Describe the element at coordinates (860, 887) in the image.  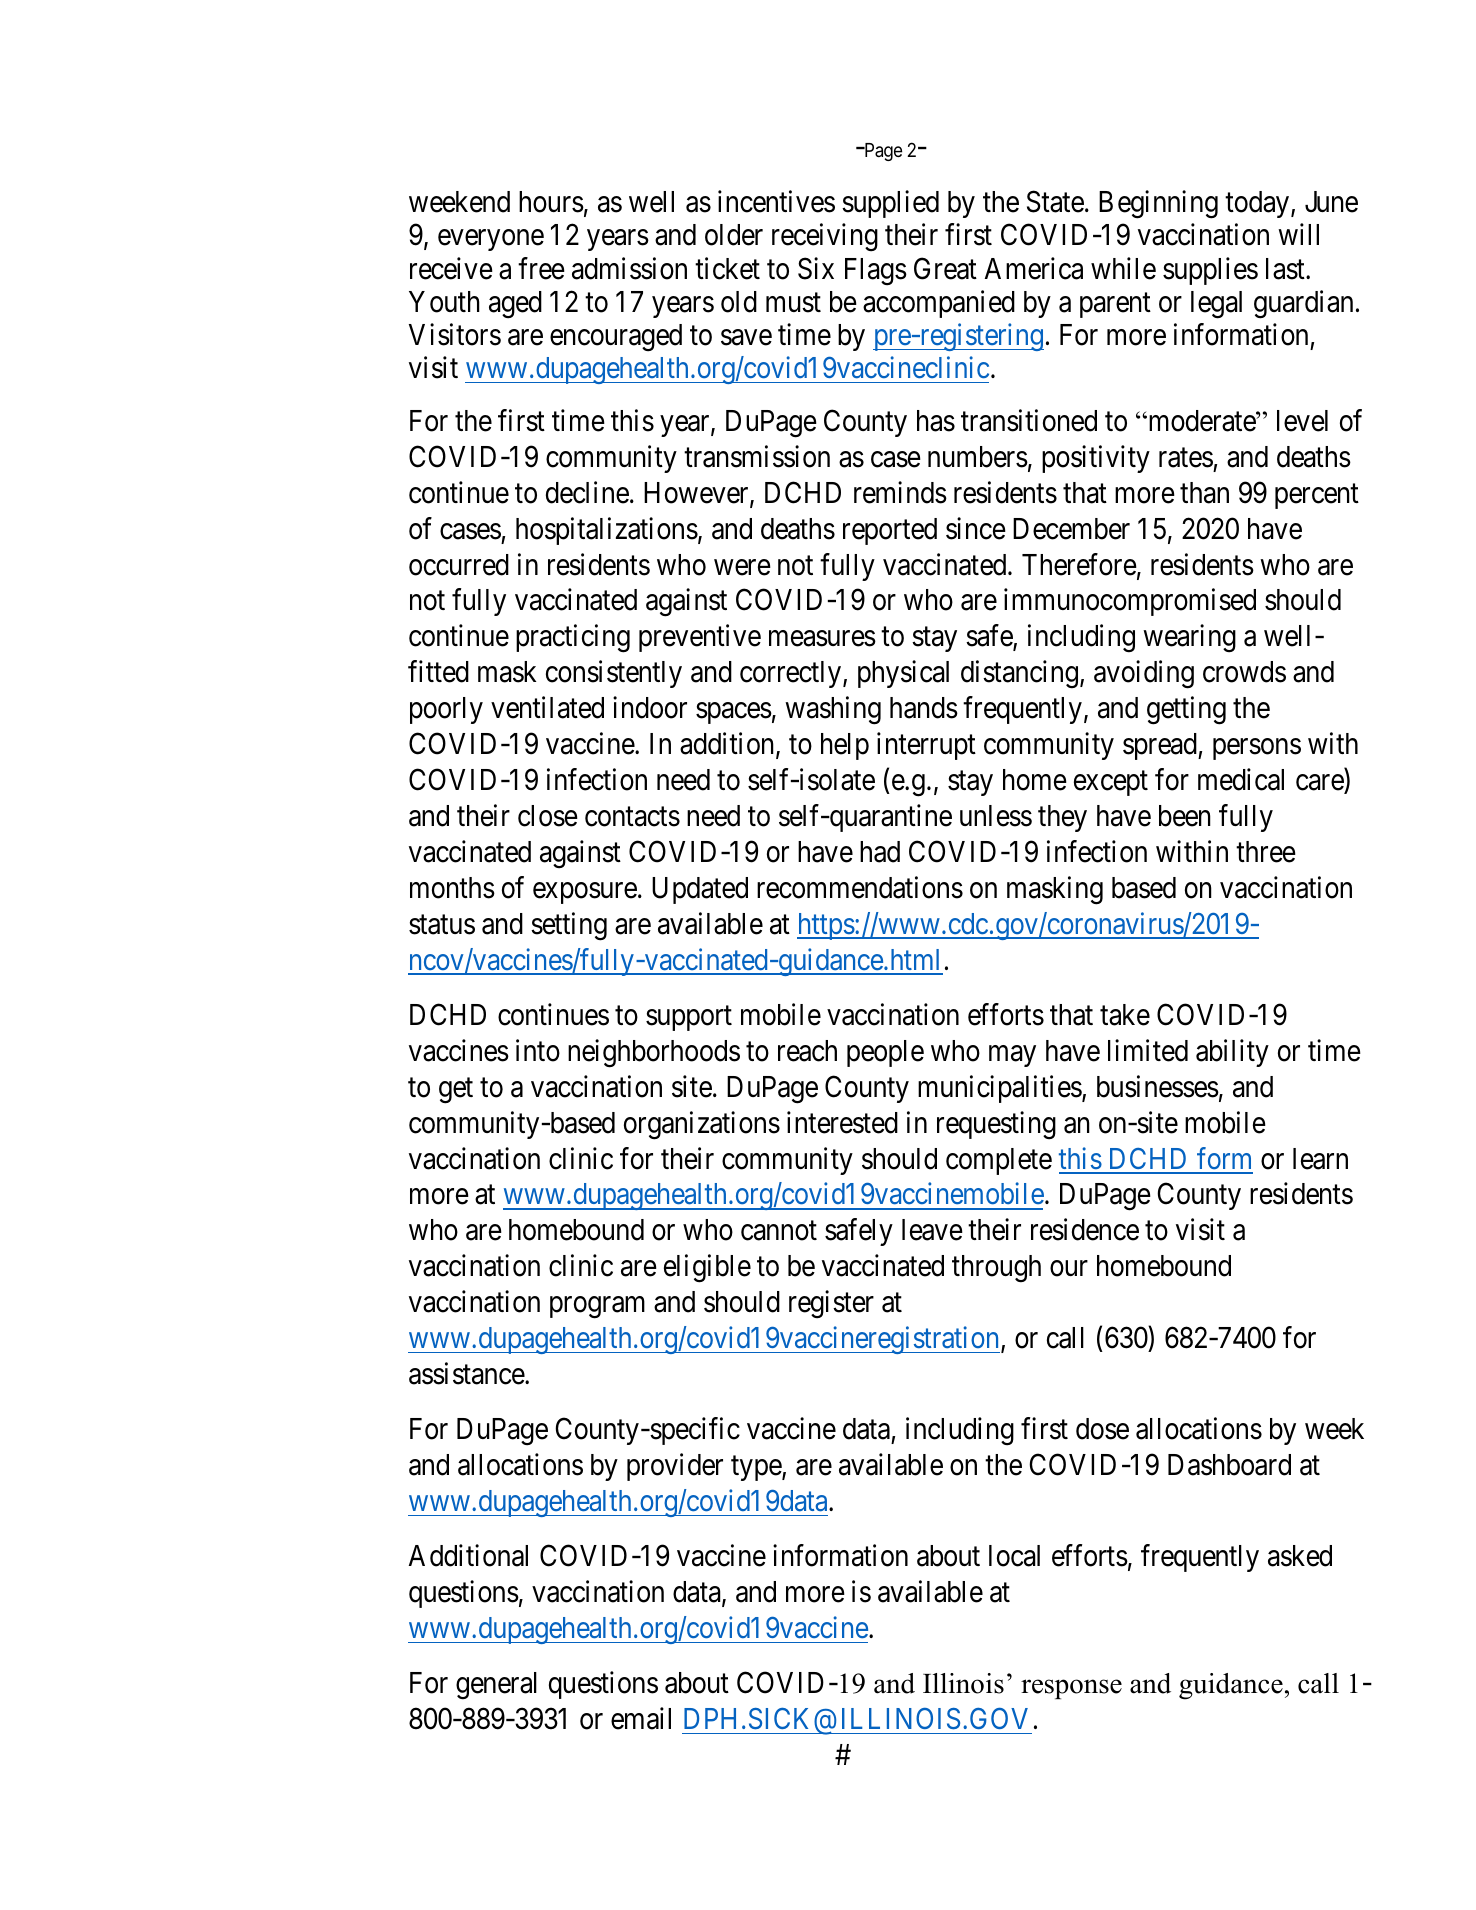
I see `recommendations` at that location.
